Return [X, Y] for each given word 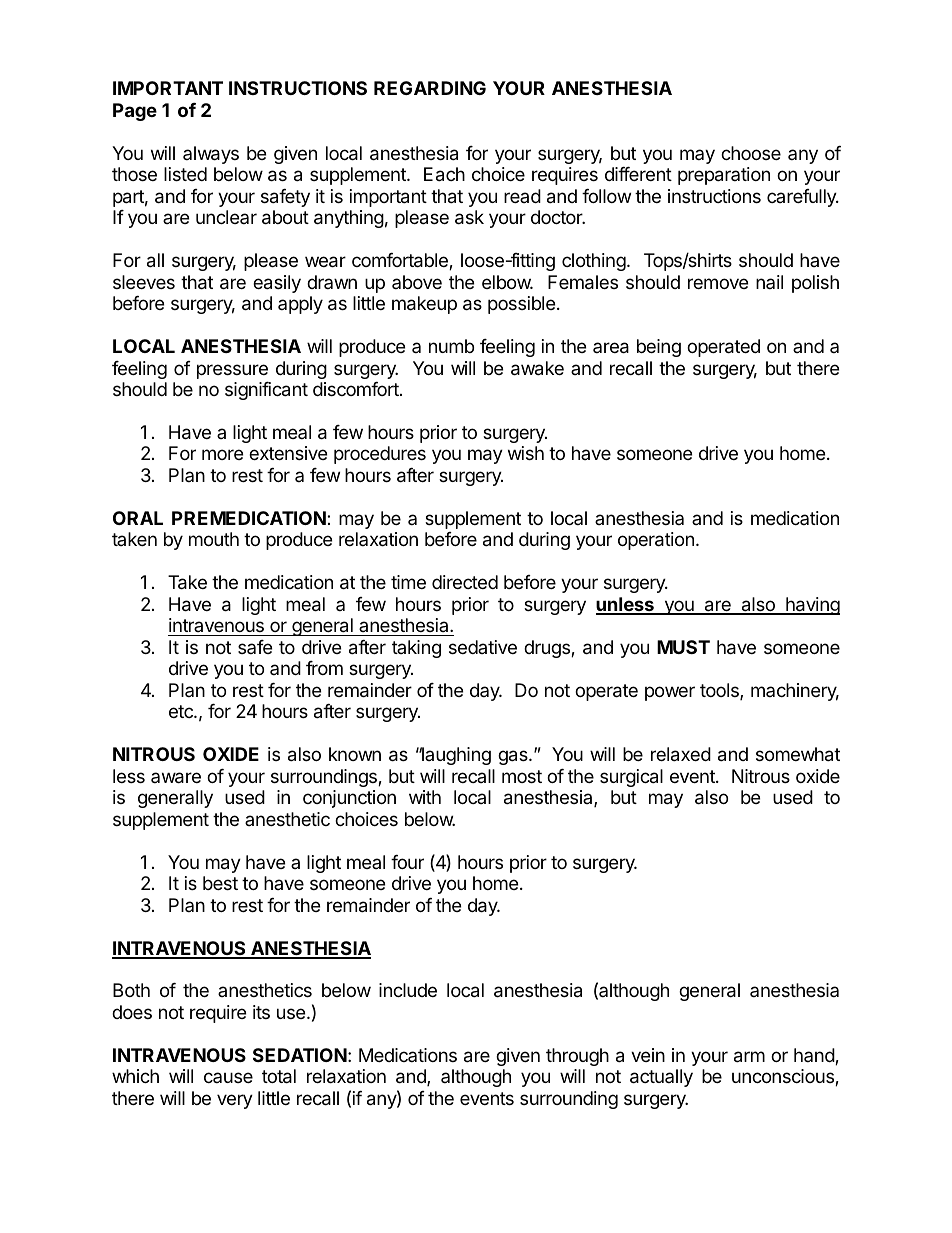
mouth [214, 539]
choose [751, 153]
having [812, 606]
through [577, 1057]
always [211, 155]
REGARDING [430, 88]
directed [465, 582]
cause [228, 1077]
